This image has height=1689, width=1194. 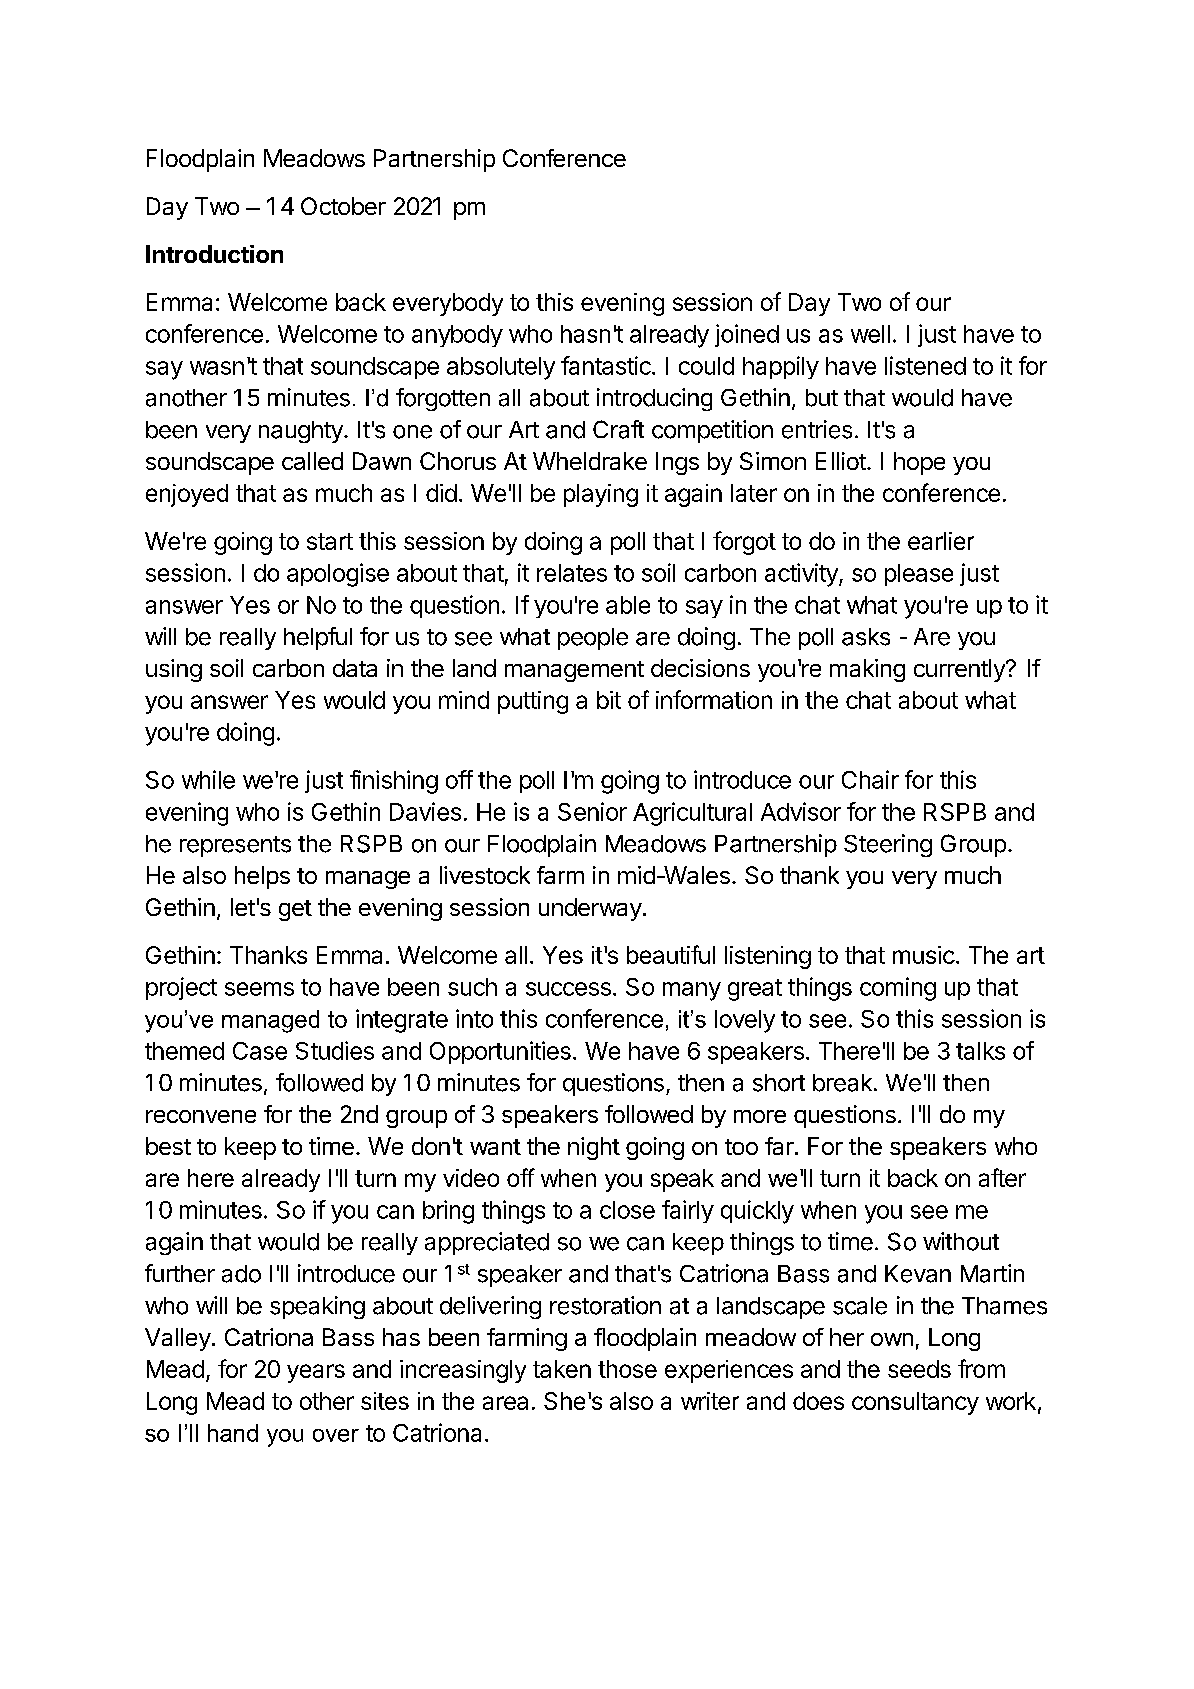 I want to click on earlier, so click(x=941, y=541).
